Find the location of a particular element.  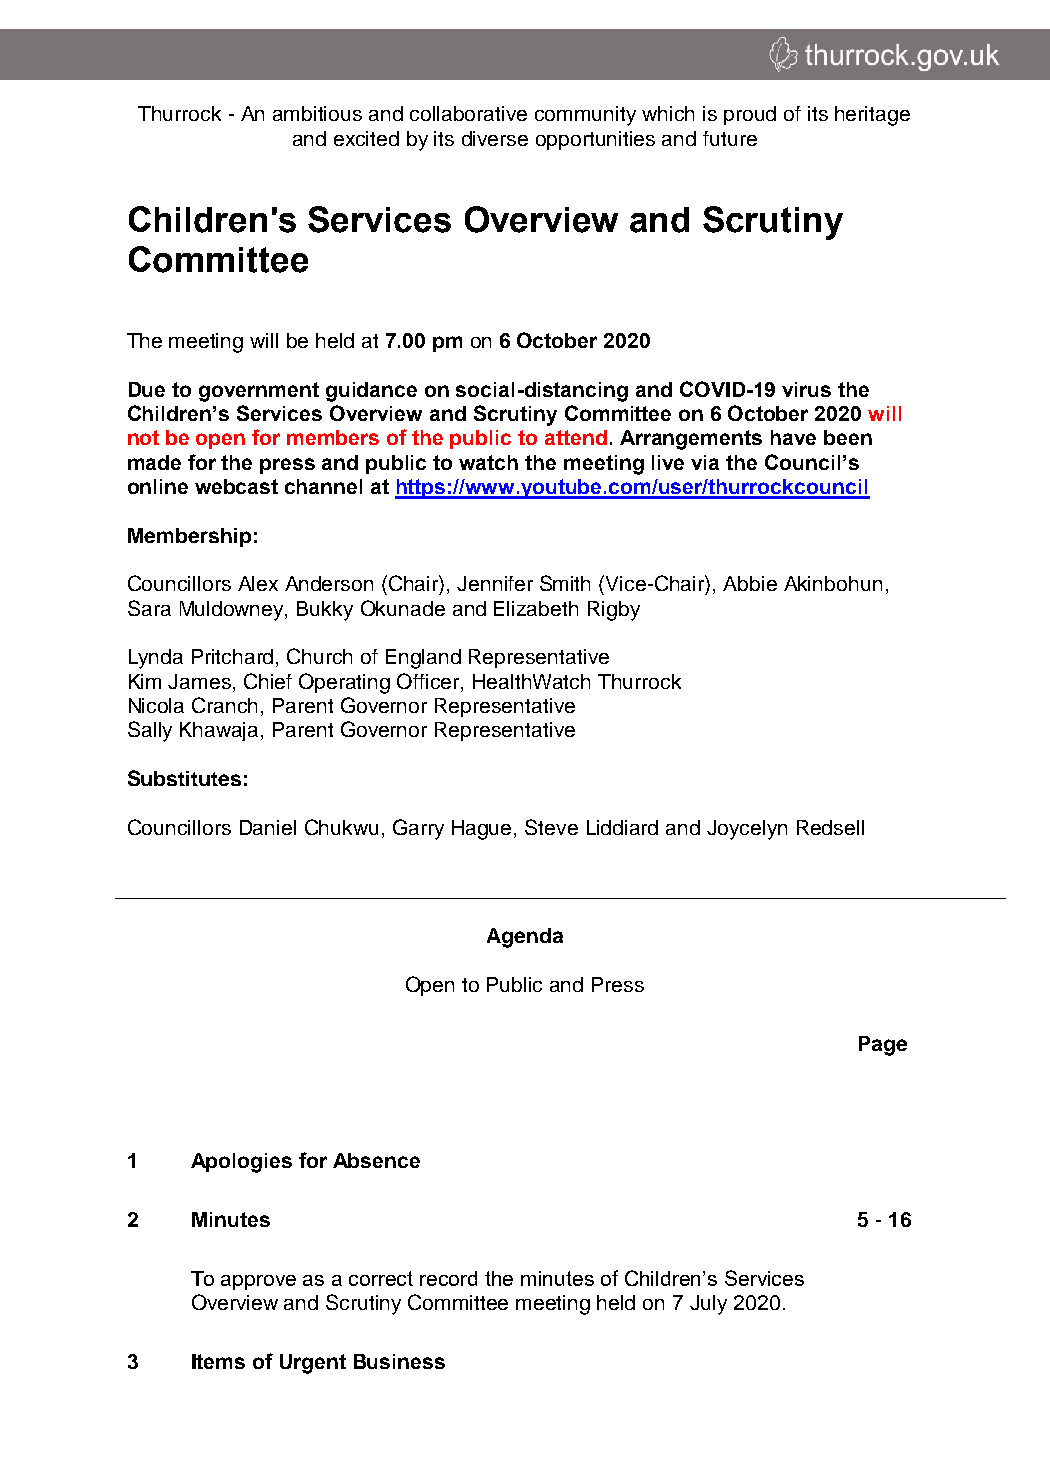

diverse is located at coordinates (495, 138).
